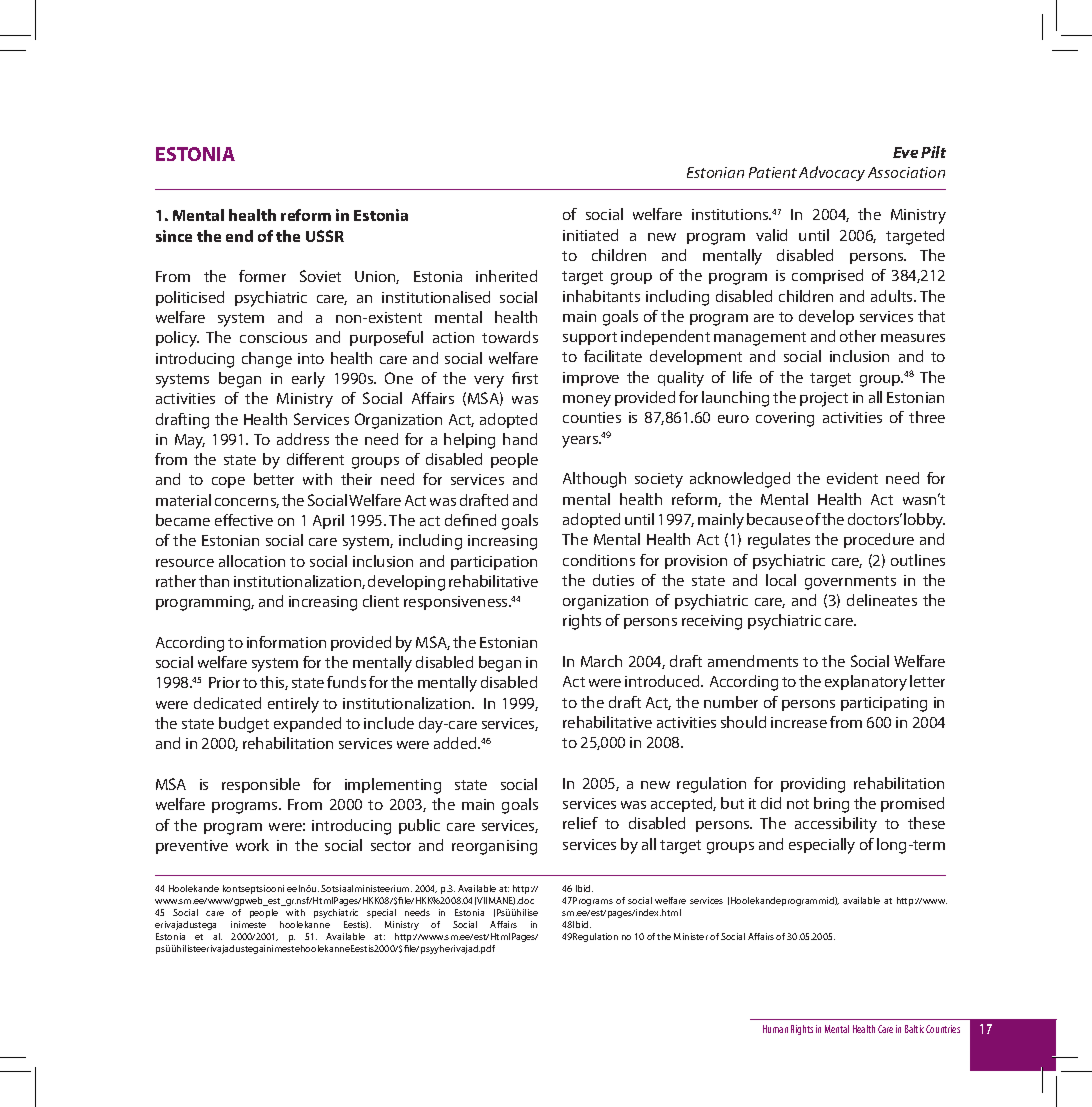  Describe the element at coordinates (252, 845) in the image. I see `work` at that location.
